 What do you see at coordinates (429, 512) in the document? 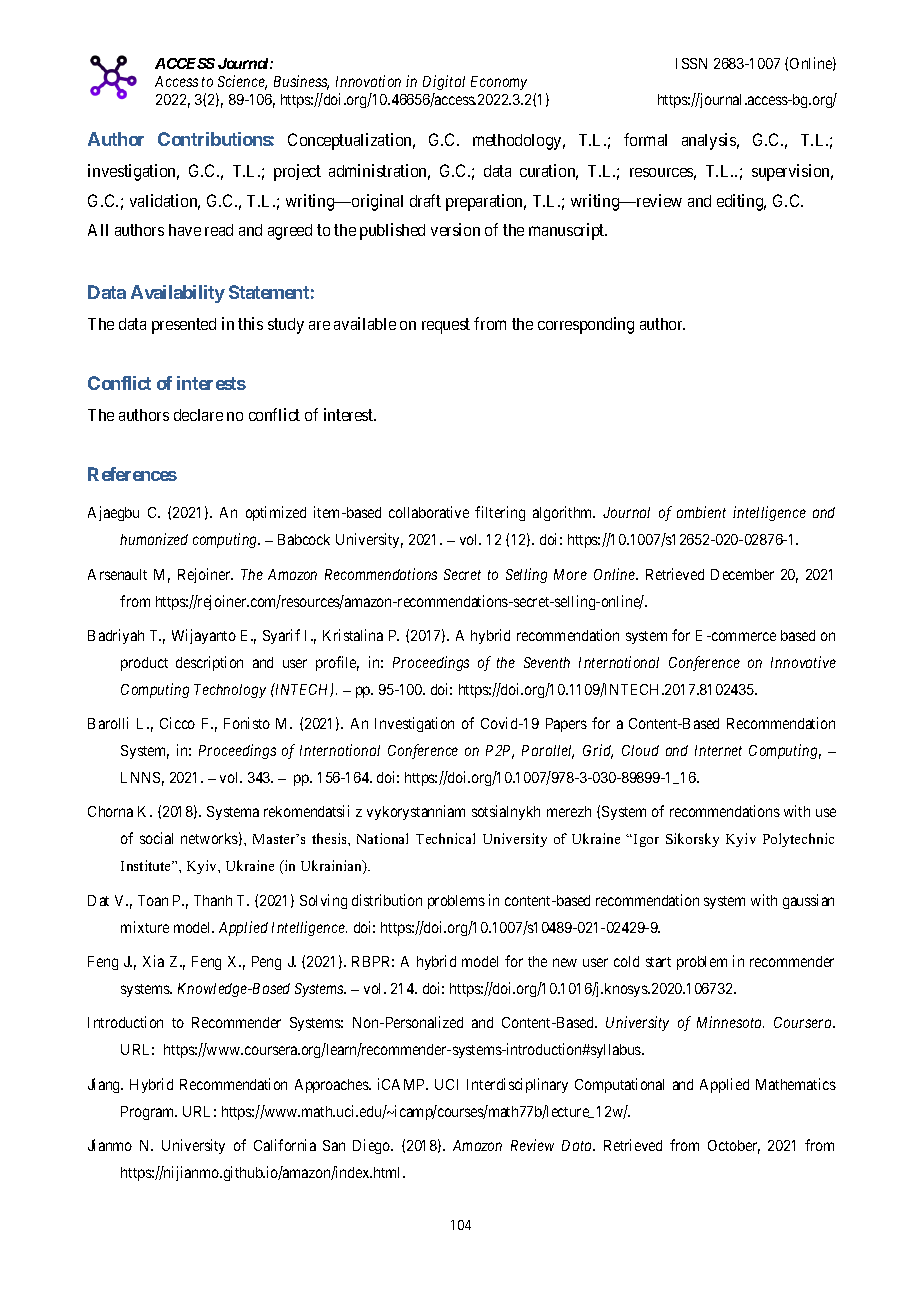
I see `collaborative` at bounding box center [429, 512].
